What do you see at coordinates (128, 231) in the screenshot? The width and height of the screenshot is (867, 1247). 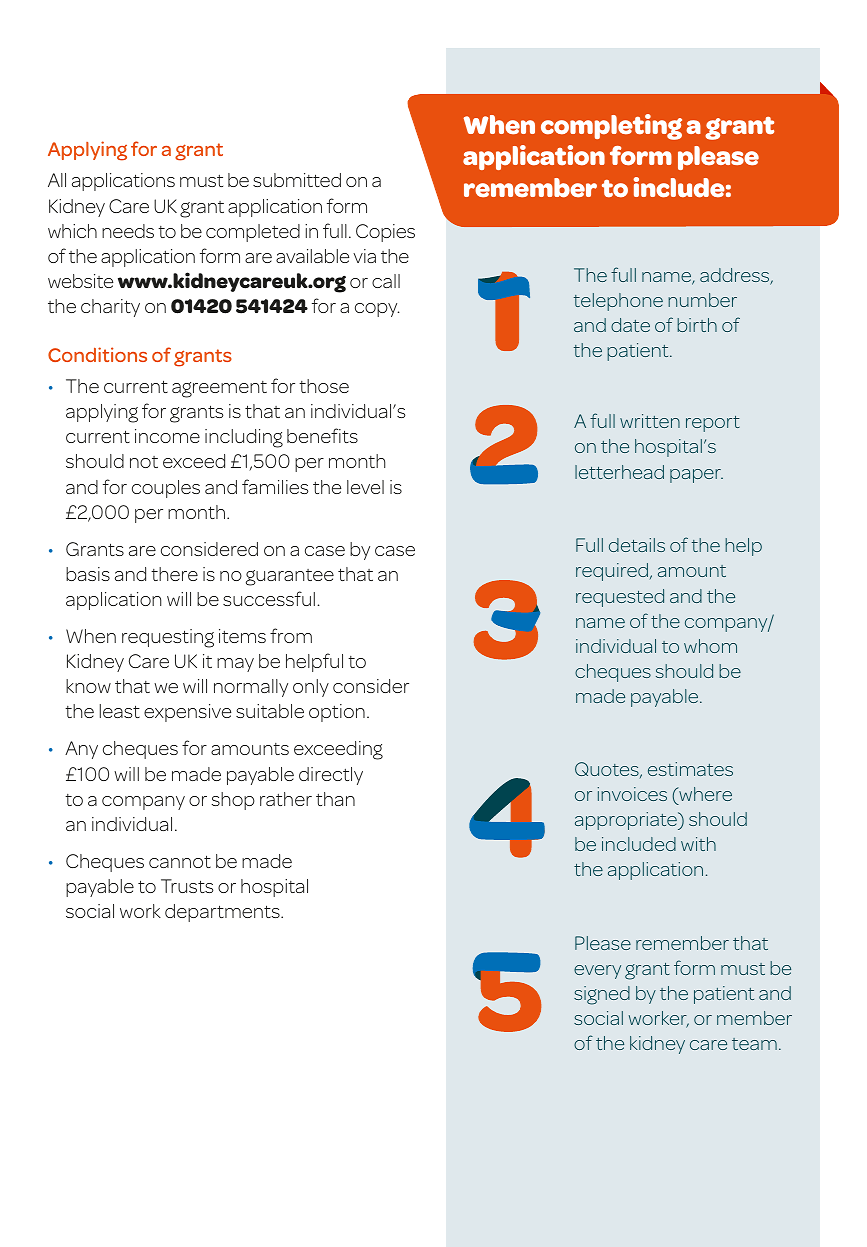 I see `needs` at bounding box center [128, 231].
